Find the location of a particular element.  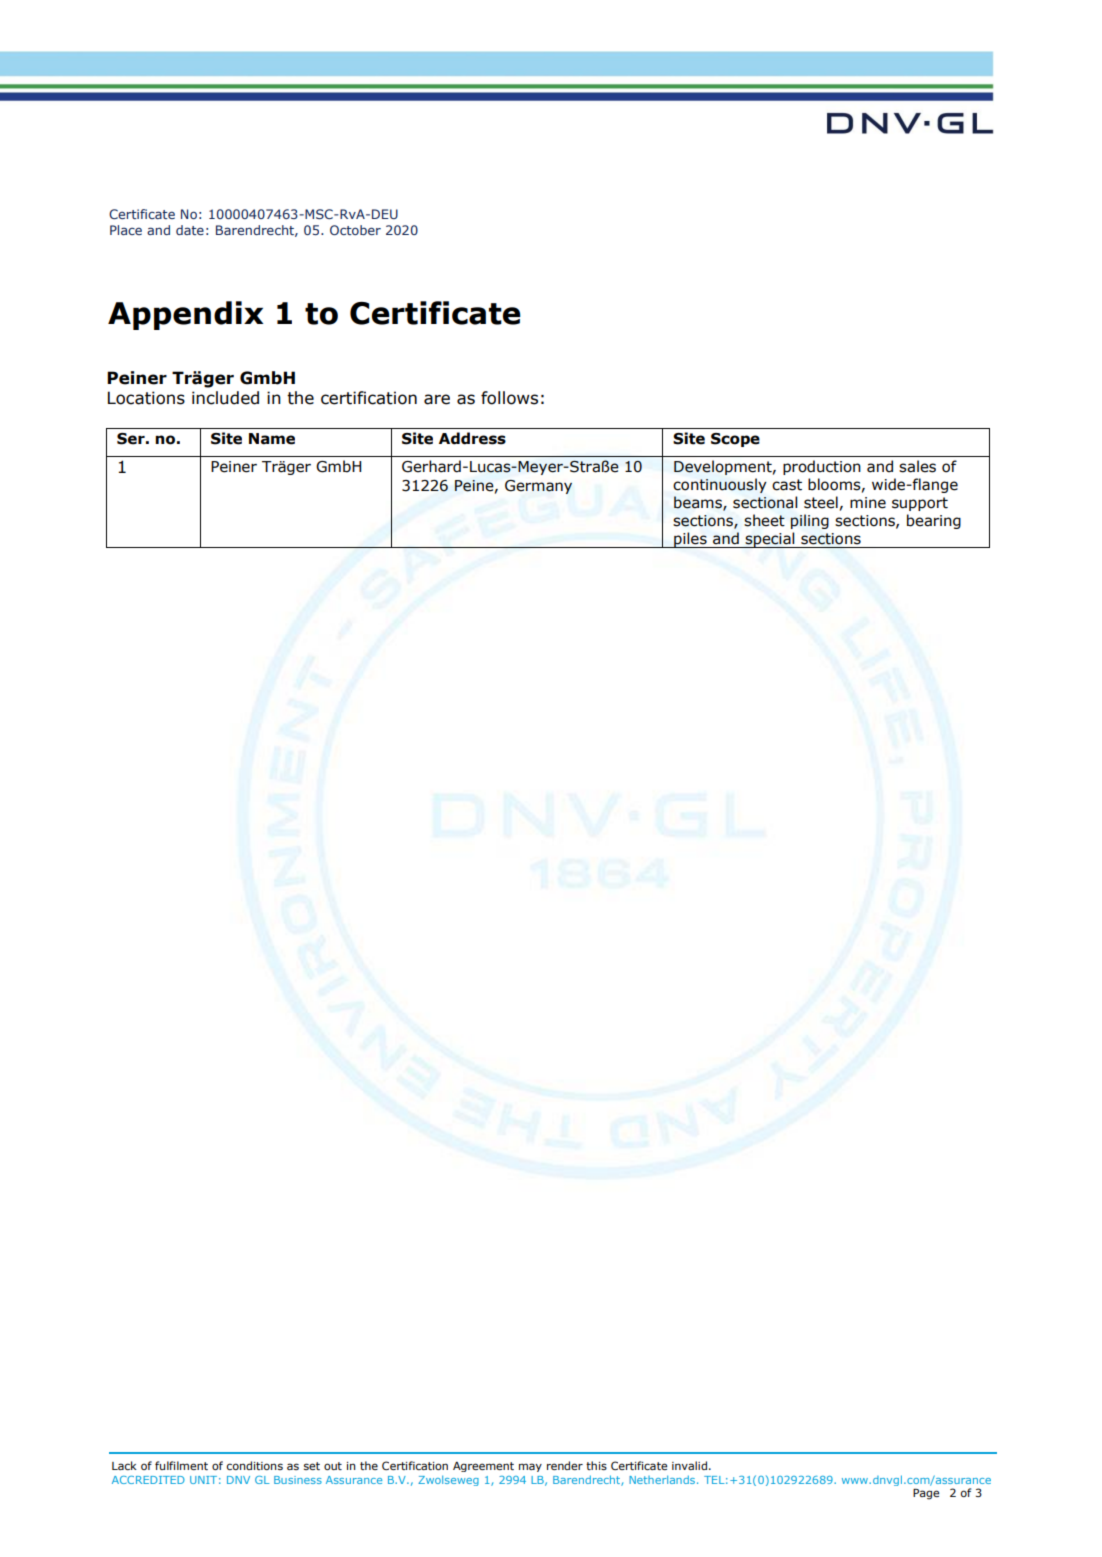

may is located at coordinates (530, 1467).
